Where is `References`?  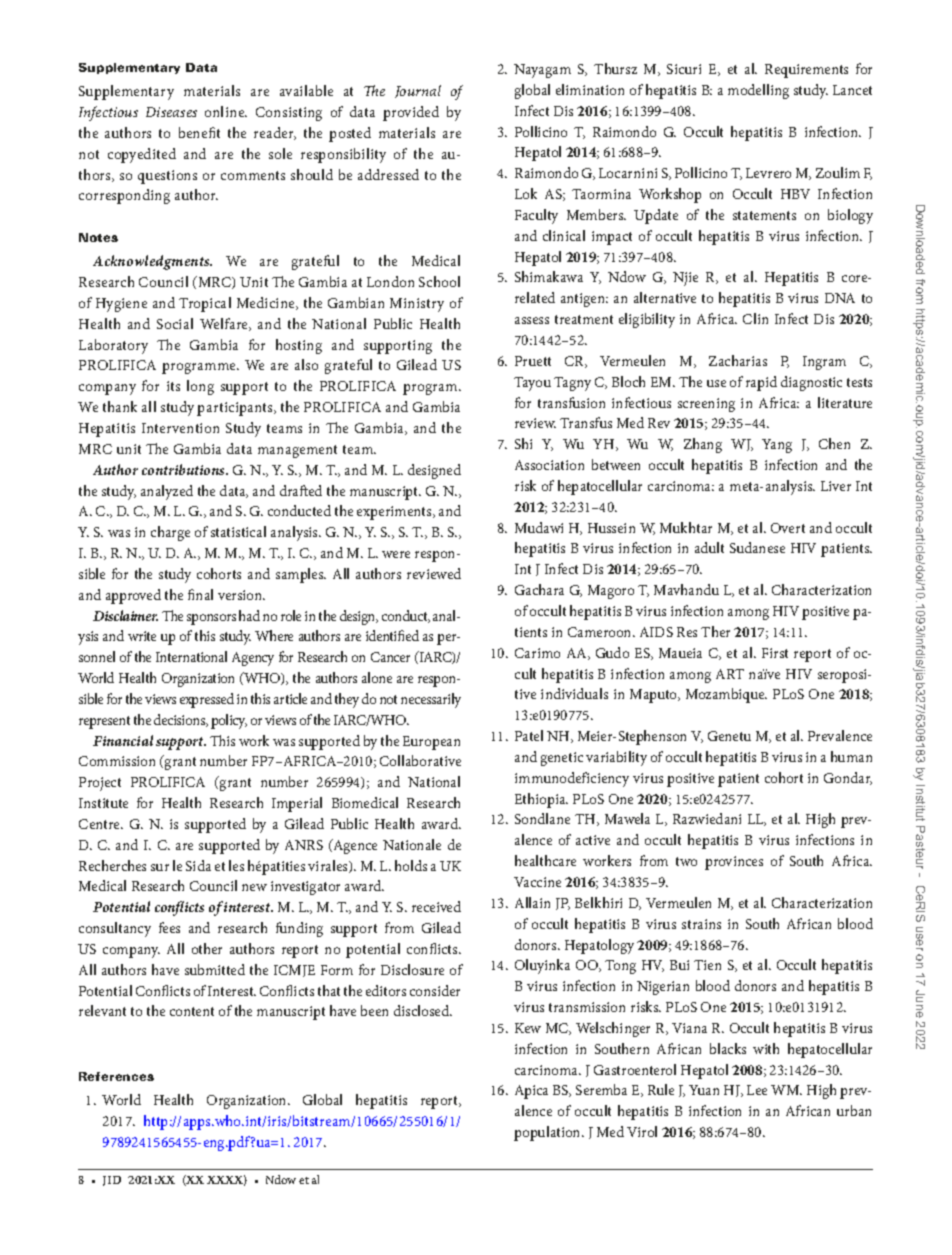 References is located at coordinates (116, 1076).
